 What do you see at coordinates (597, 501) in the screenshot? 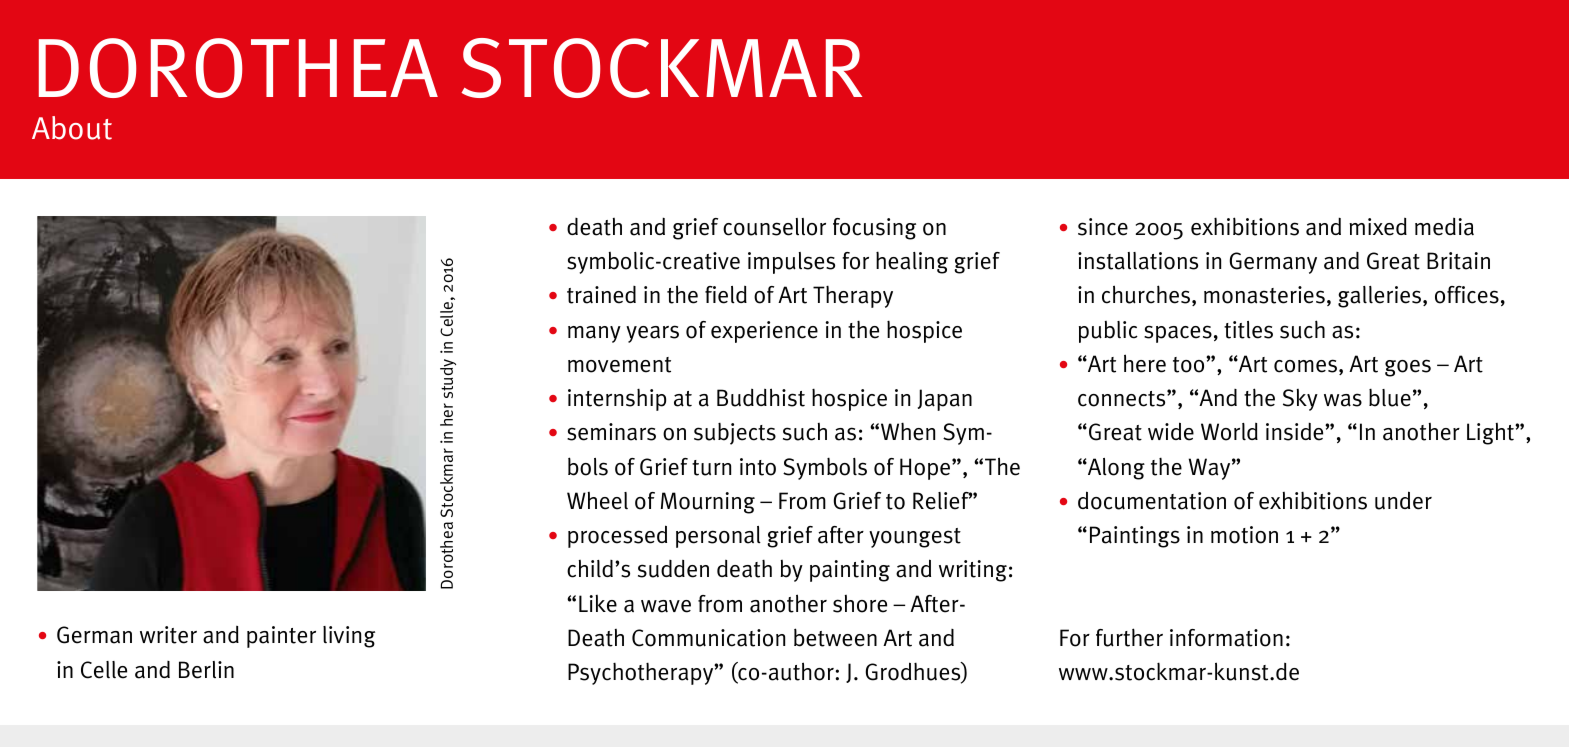
I see `Wheel` at bounding box center [597, 501].
